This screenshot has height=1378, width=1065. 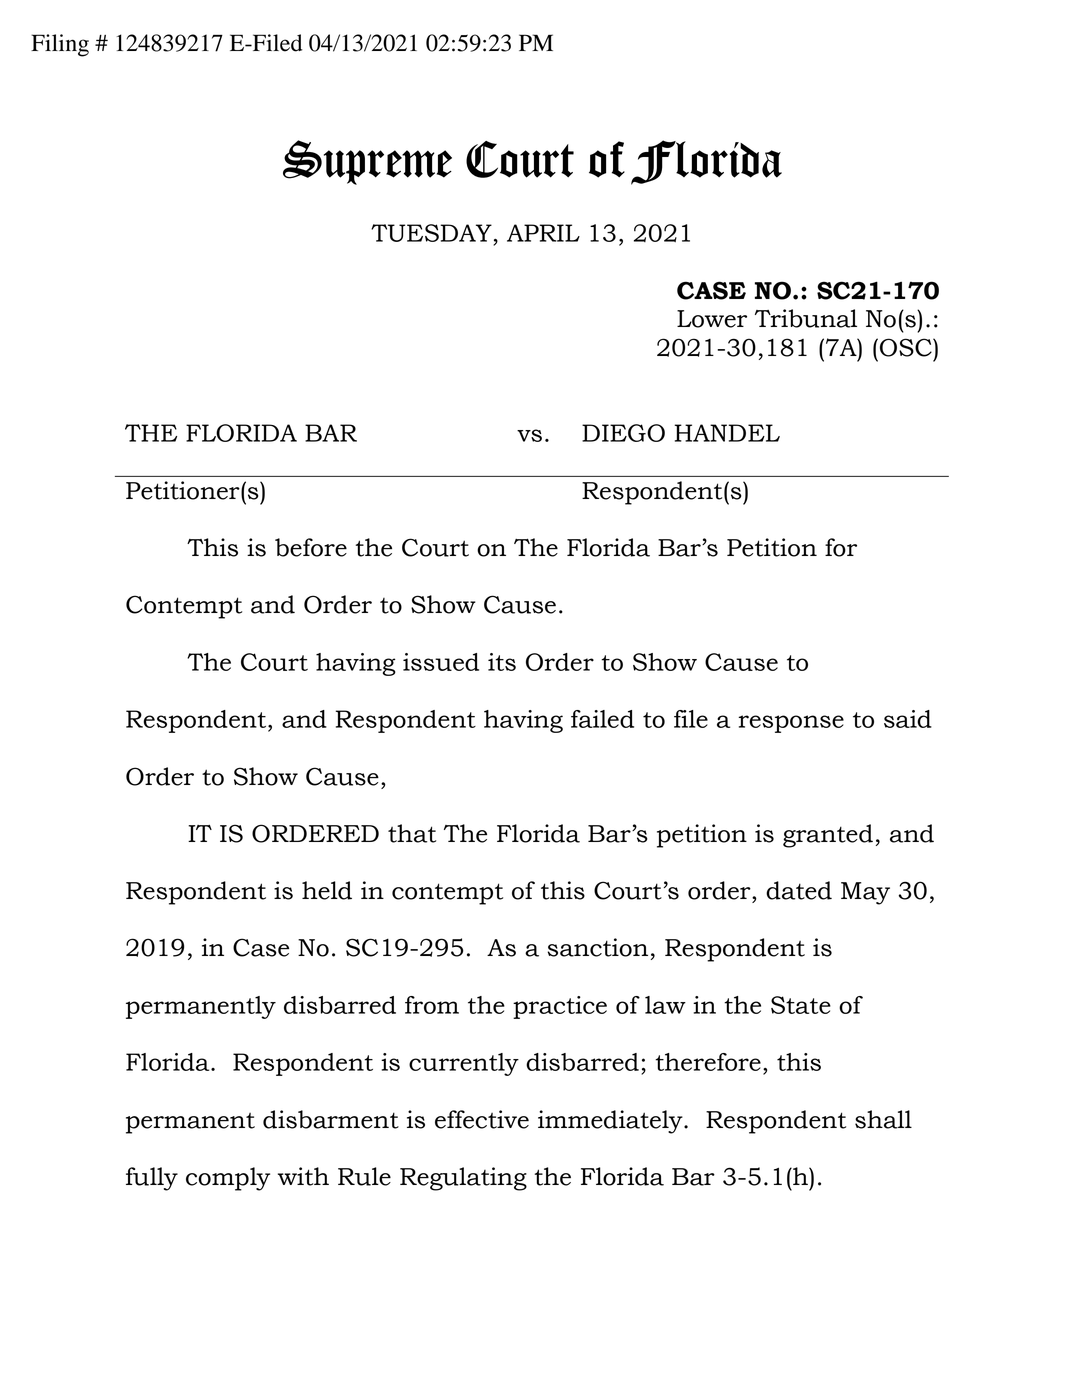 What do you see at coordinates (367, 162) in the screenshot?
I see `Supreme` at bounding box center [367, 162].
